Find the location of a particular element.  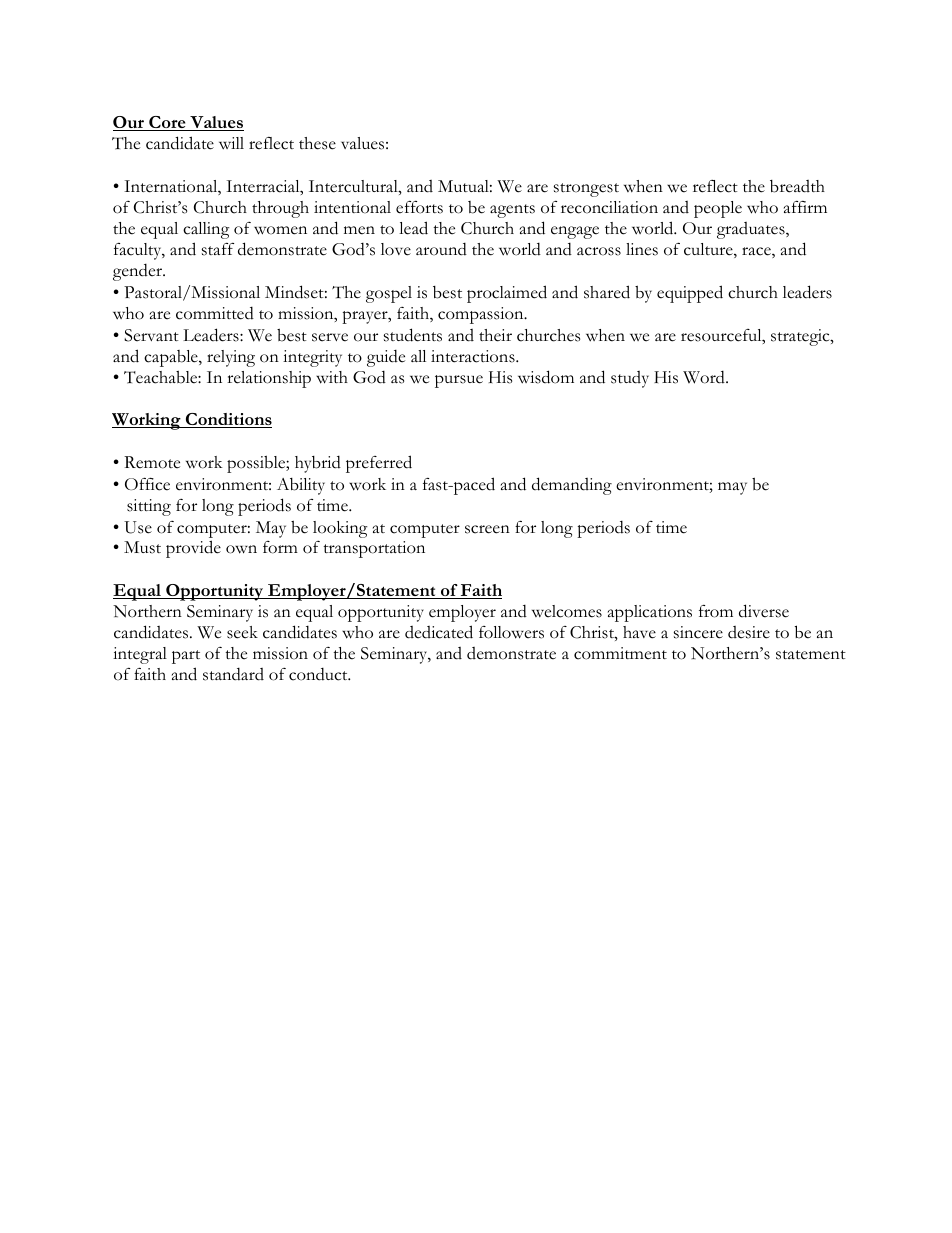

staff is located at coordinates (218, 249).
